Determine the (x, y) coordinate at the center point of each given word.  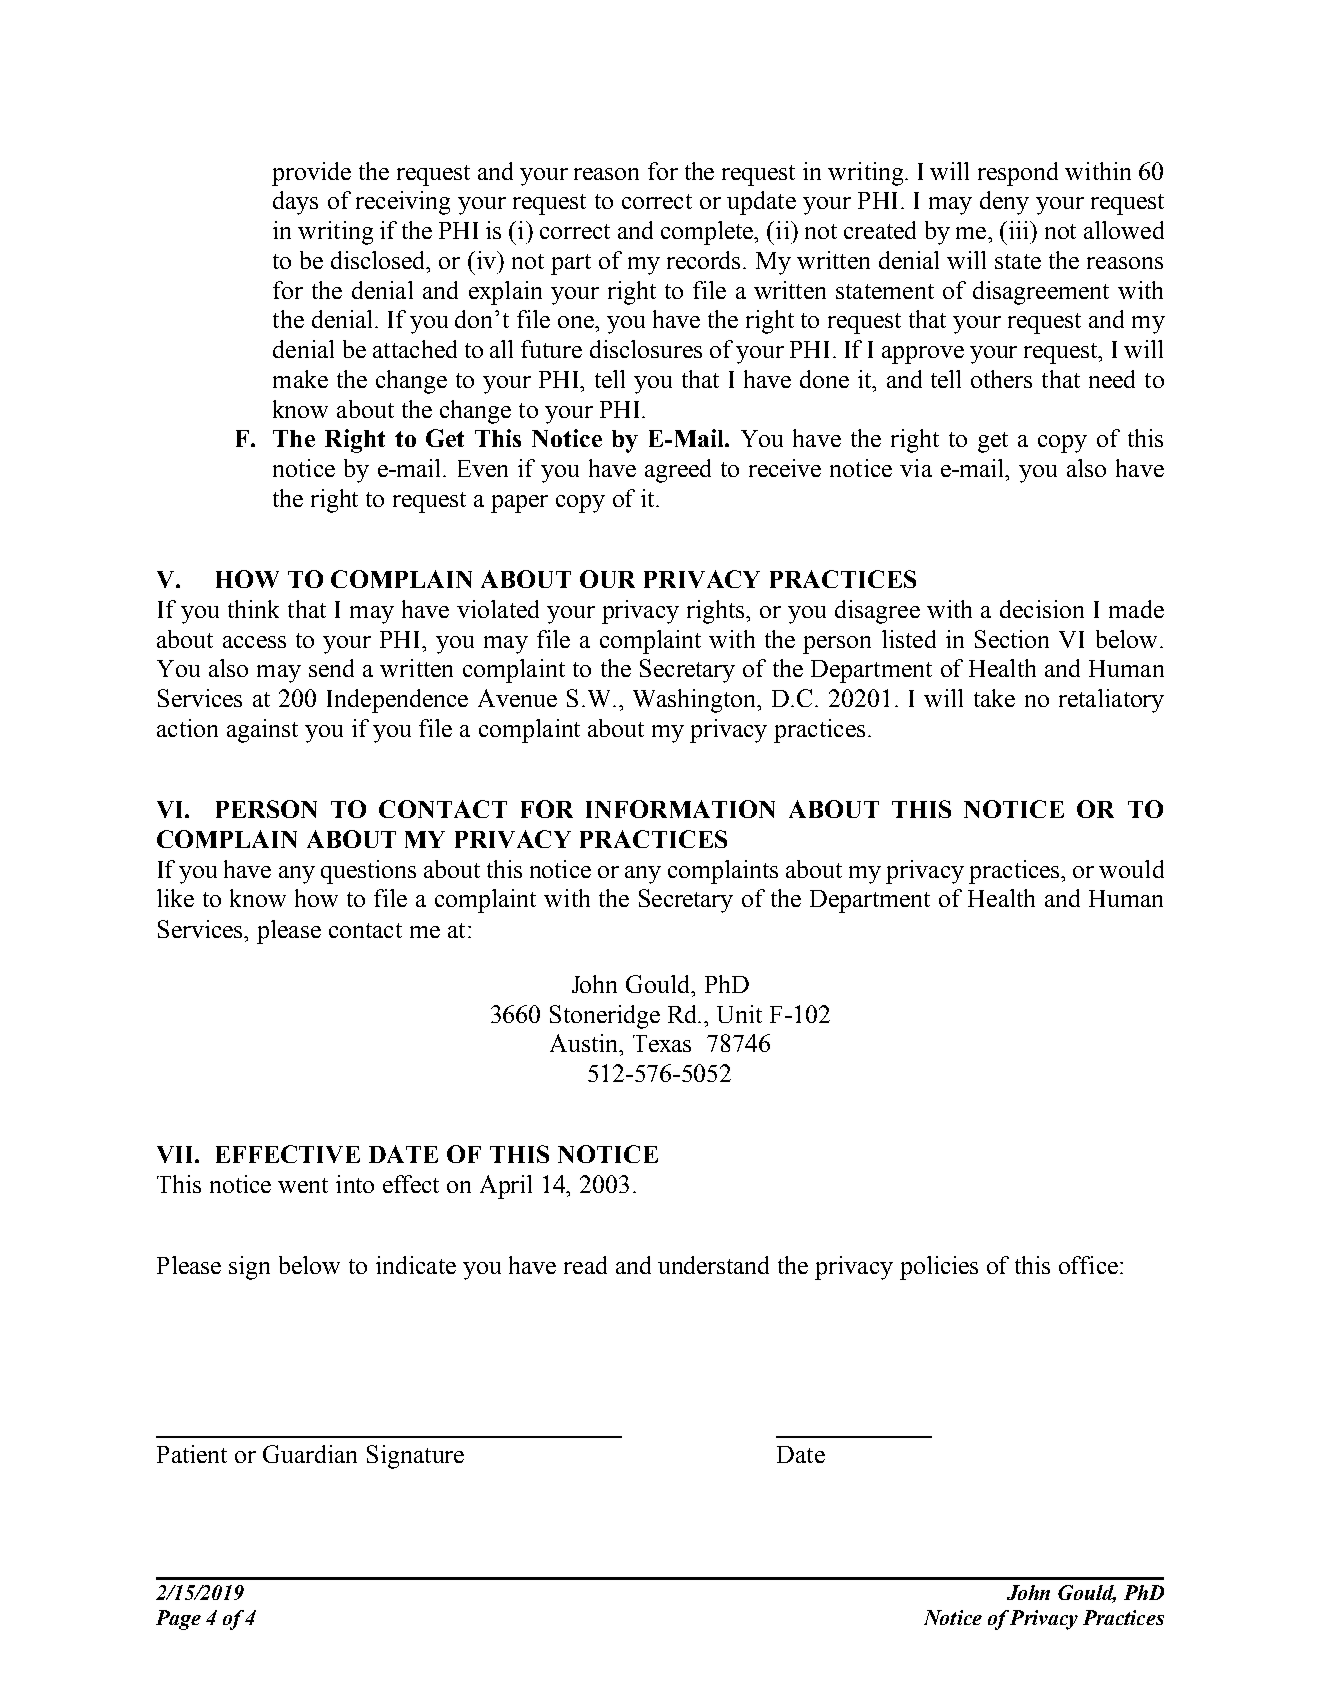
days (295, 203)
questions (368, 872)
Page (178, 1620)
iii (1018, 230)
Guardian (310, 1454)
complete (708, 233)
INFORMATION (680, 809)
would (1131, 869)
